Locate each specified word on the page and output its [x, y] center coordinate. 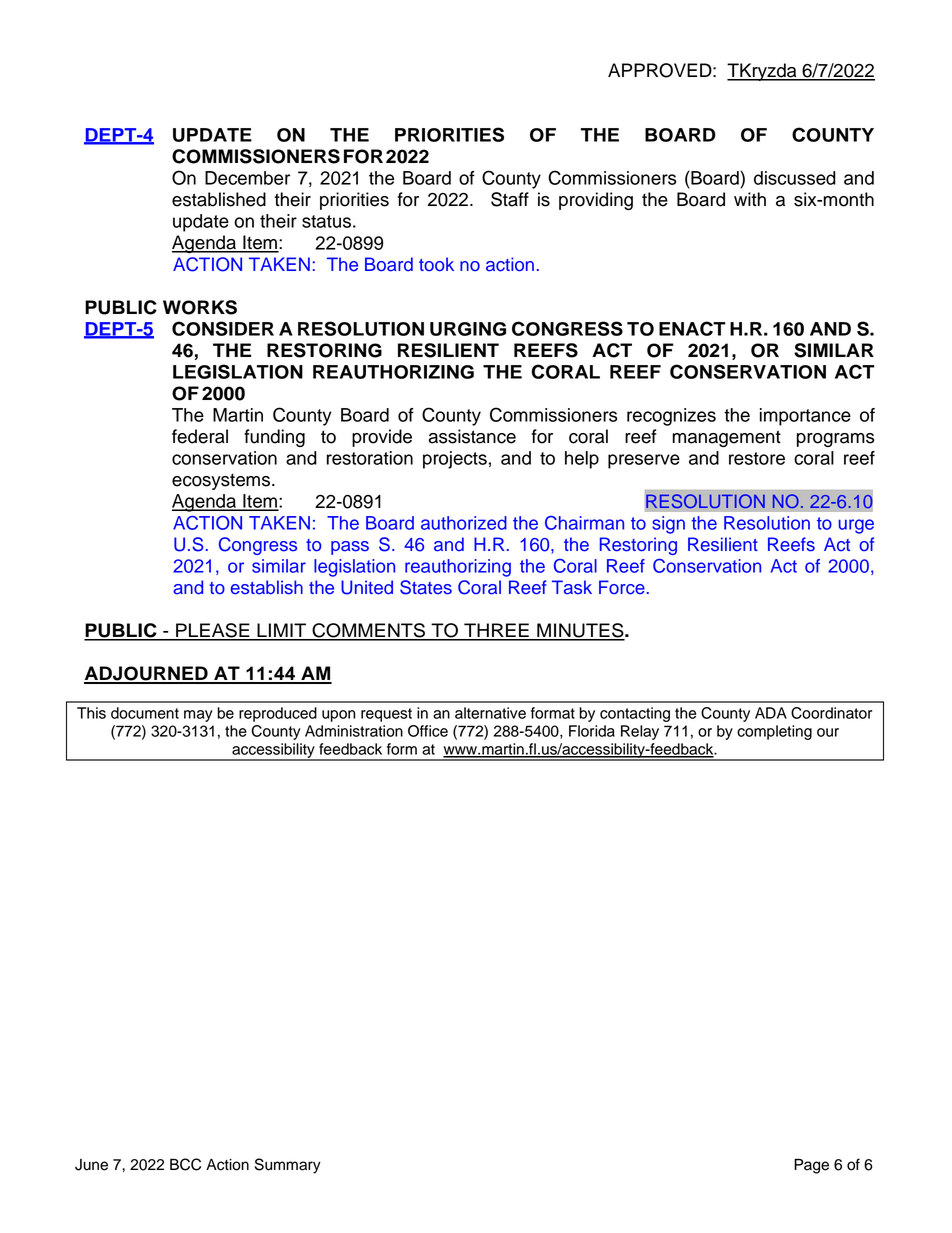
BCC [185, 1164]
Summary [288, 1166]
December [247, 178]
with [750, 199]
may [198, 716]
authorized [464, 523]
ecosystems [221, 482]
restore [757, 458]
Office [428, 731]
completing [774, 732]
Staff [510, 199]
